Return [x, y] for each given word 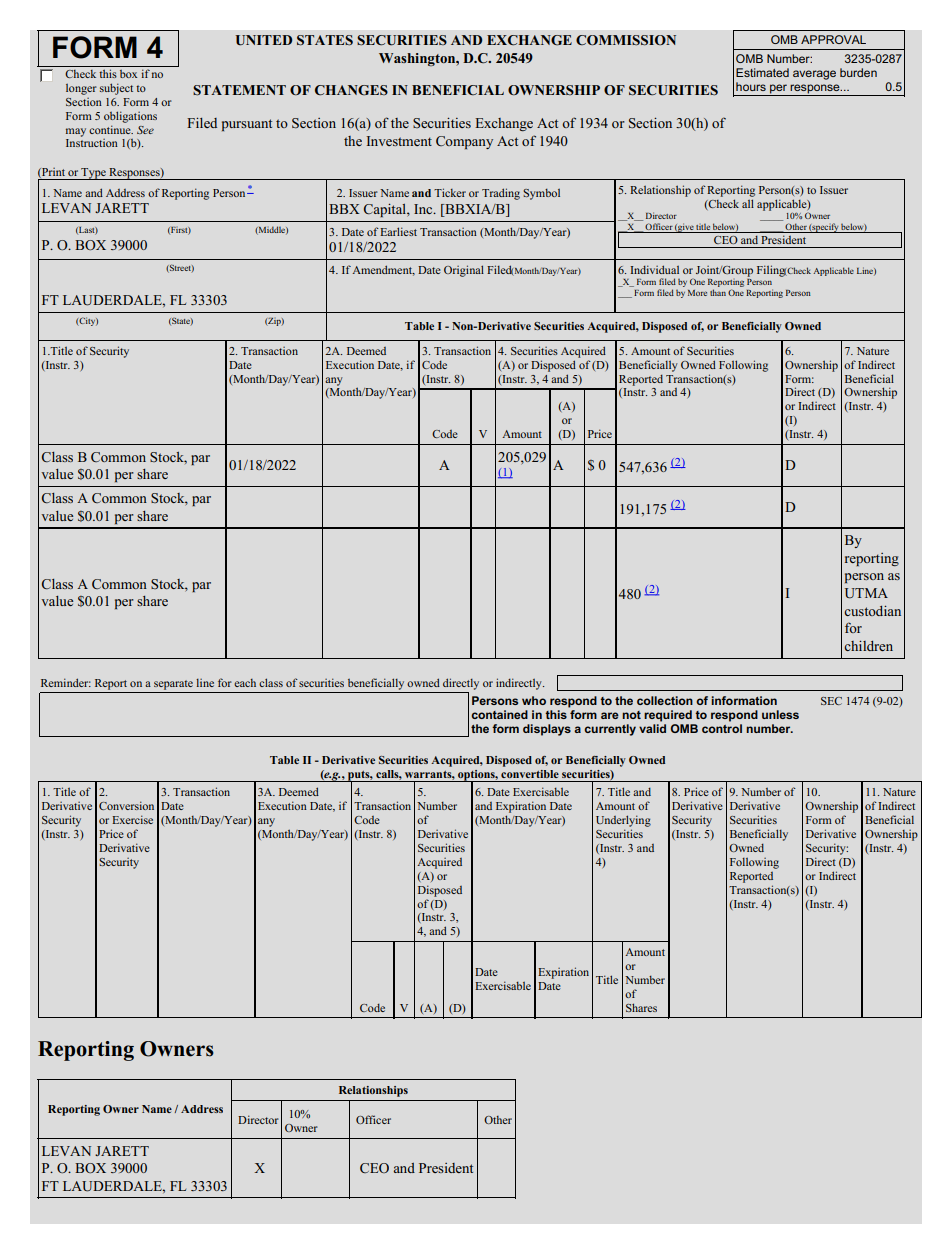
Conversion [126, 805]
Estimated [762, 72]
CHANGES [351, 90]
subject [116, 89]
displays [547, 730]
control [722, 728]
